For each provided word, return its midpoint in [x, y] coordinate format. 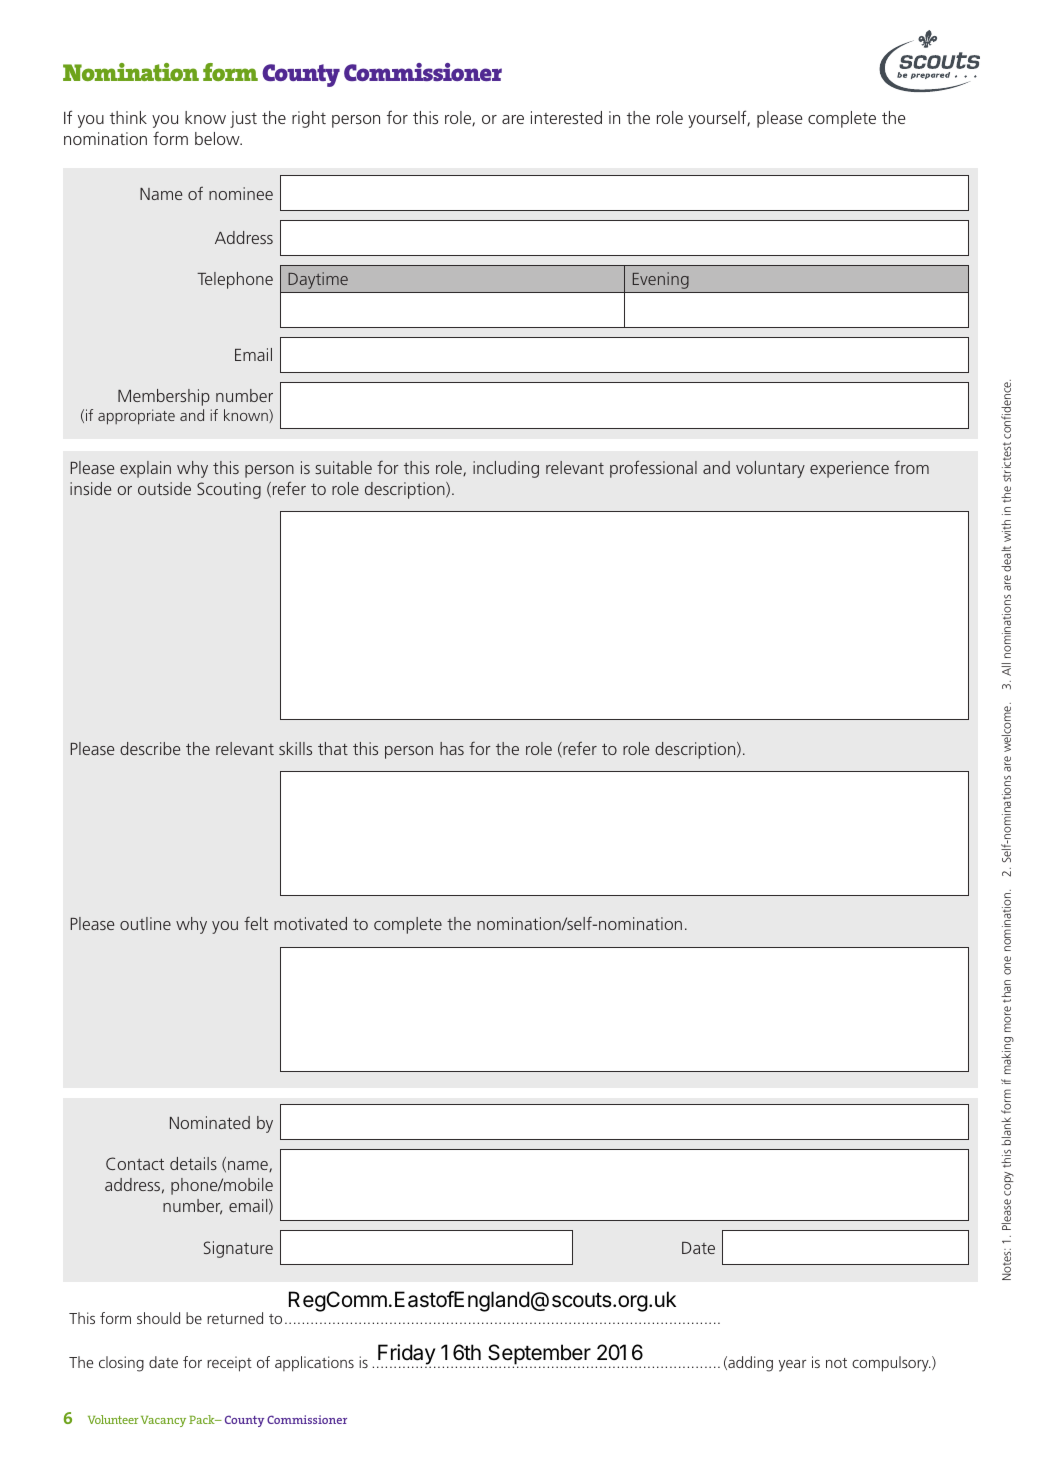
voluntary [770, 469]
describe [150, 748]
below [218, 138]
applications [314, 1364]
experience [849, 469]
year [792, 1366]
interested [566, 117]
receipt [229, 1364]
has [452, 748]
